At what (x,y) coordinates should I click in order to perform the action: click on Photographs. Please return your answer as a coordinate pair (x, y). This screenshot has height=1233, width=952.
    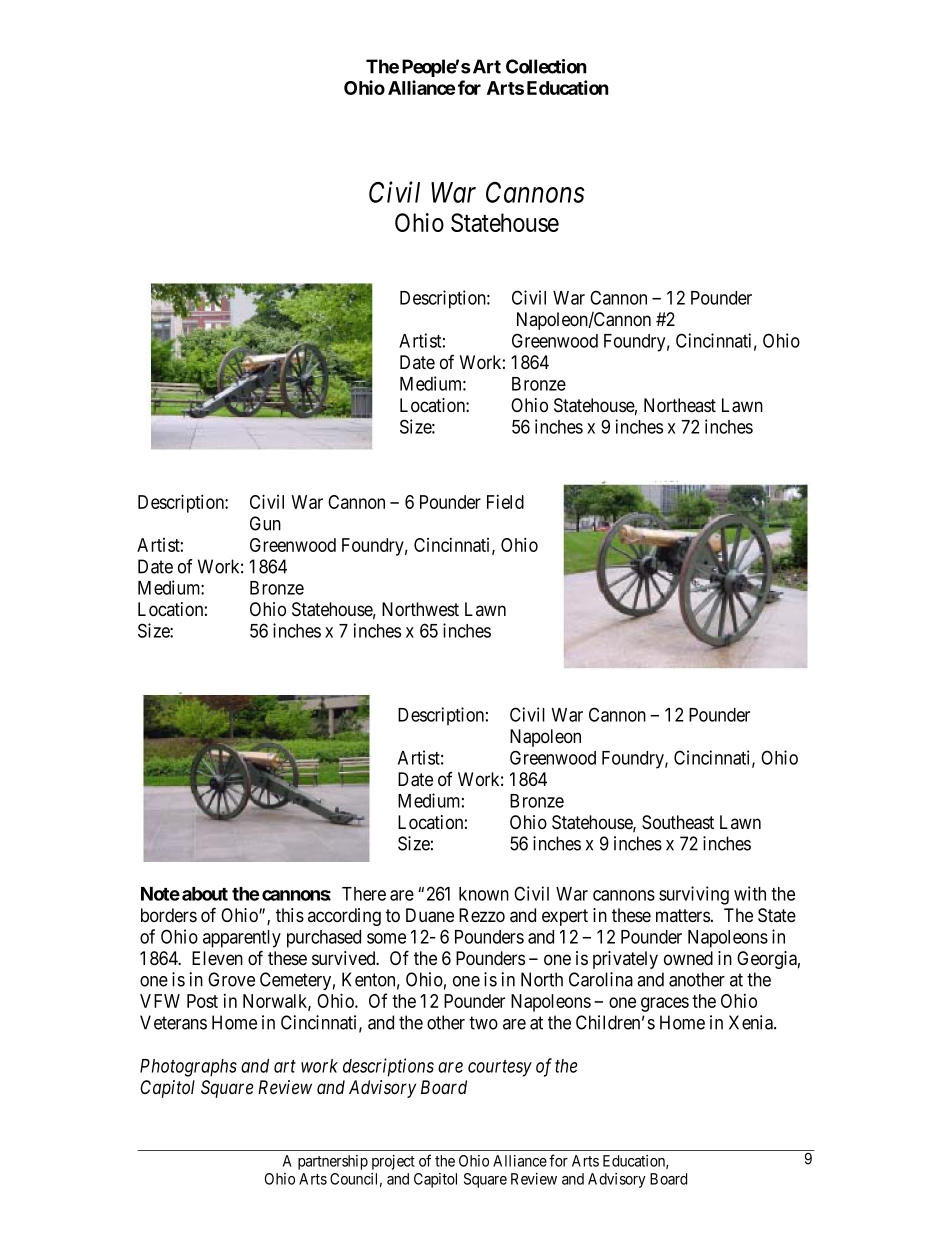
    Looking at the image, I should click on (188, 1068).
